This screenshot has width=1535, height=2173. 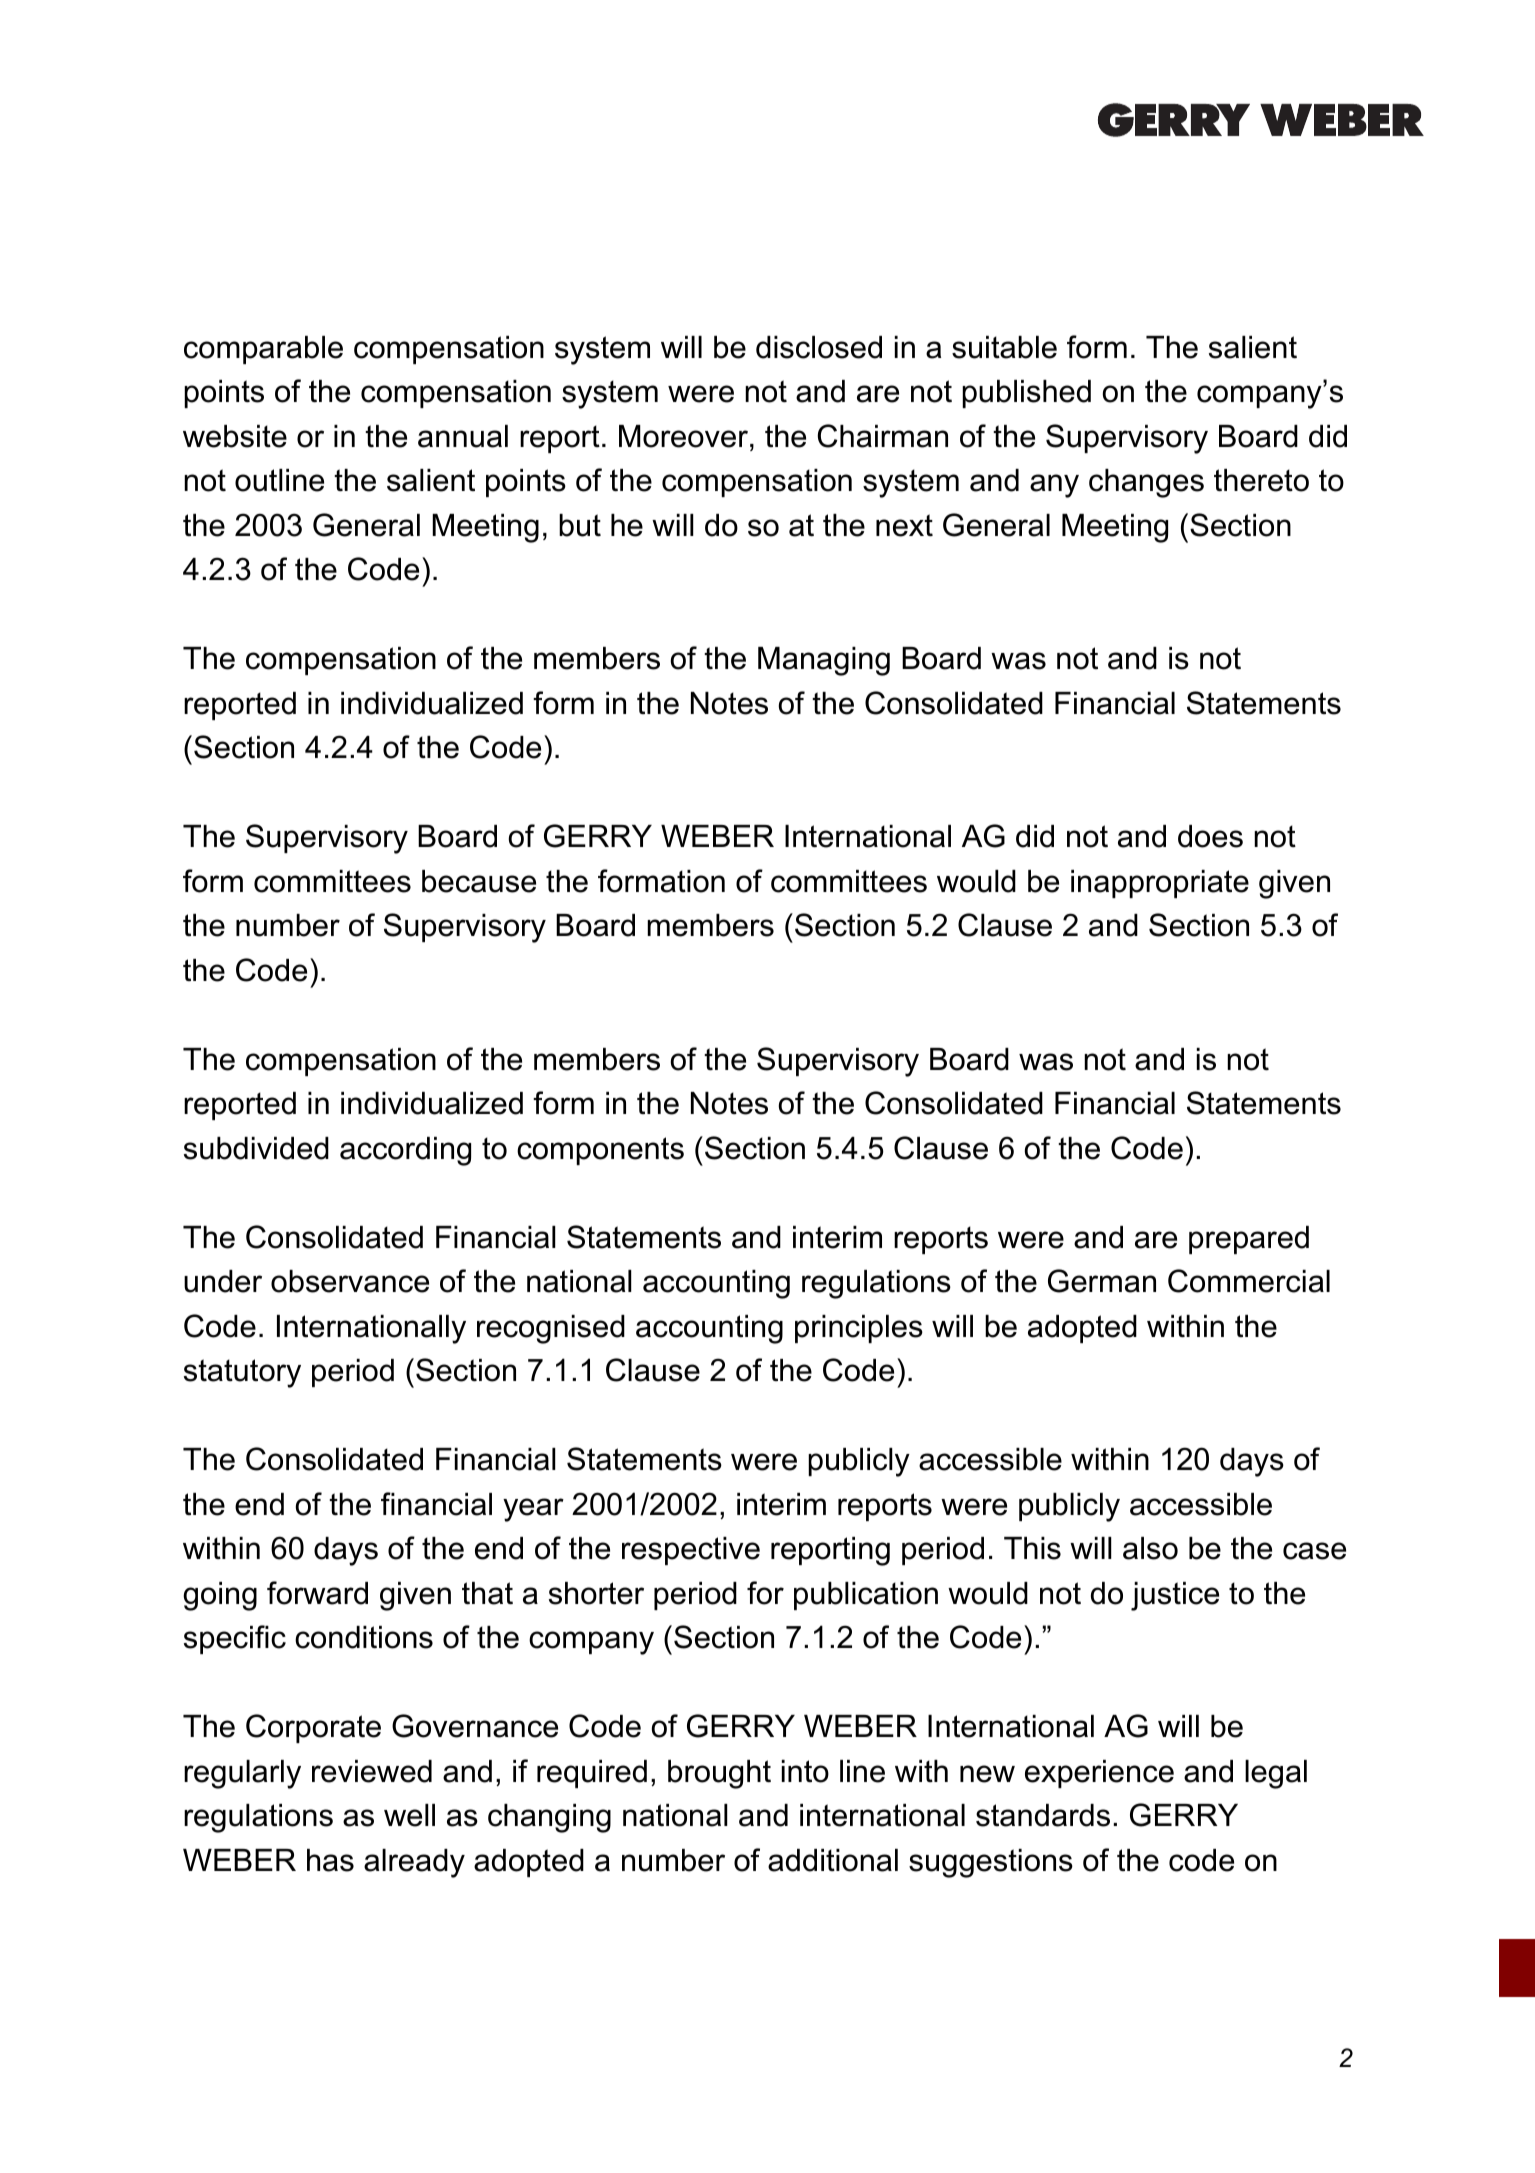 I want to click on components, so click(x=600, y=1151).
